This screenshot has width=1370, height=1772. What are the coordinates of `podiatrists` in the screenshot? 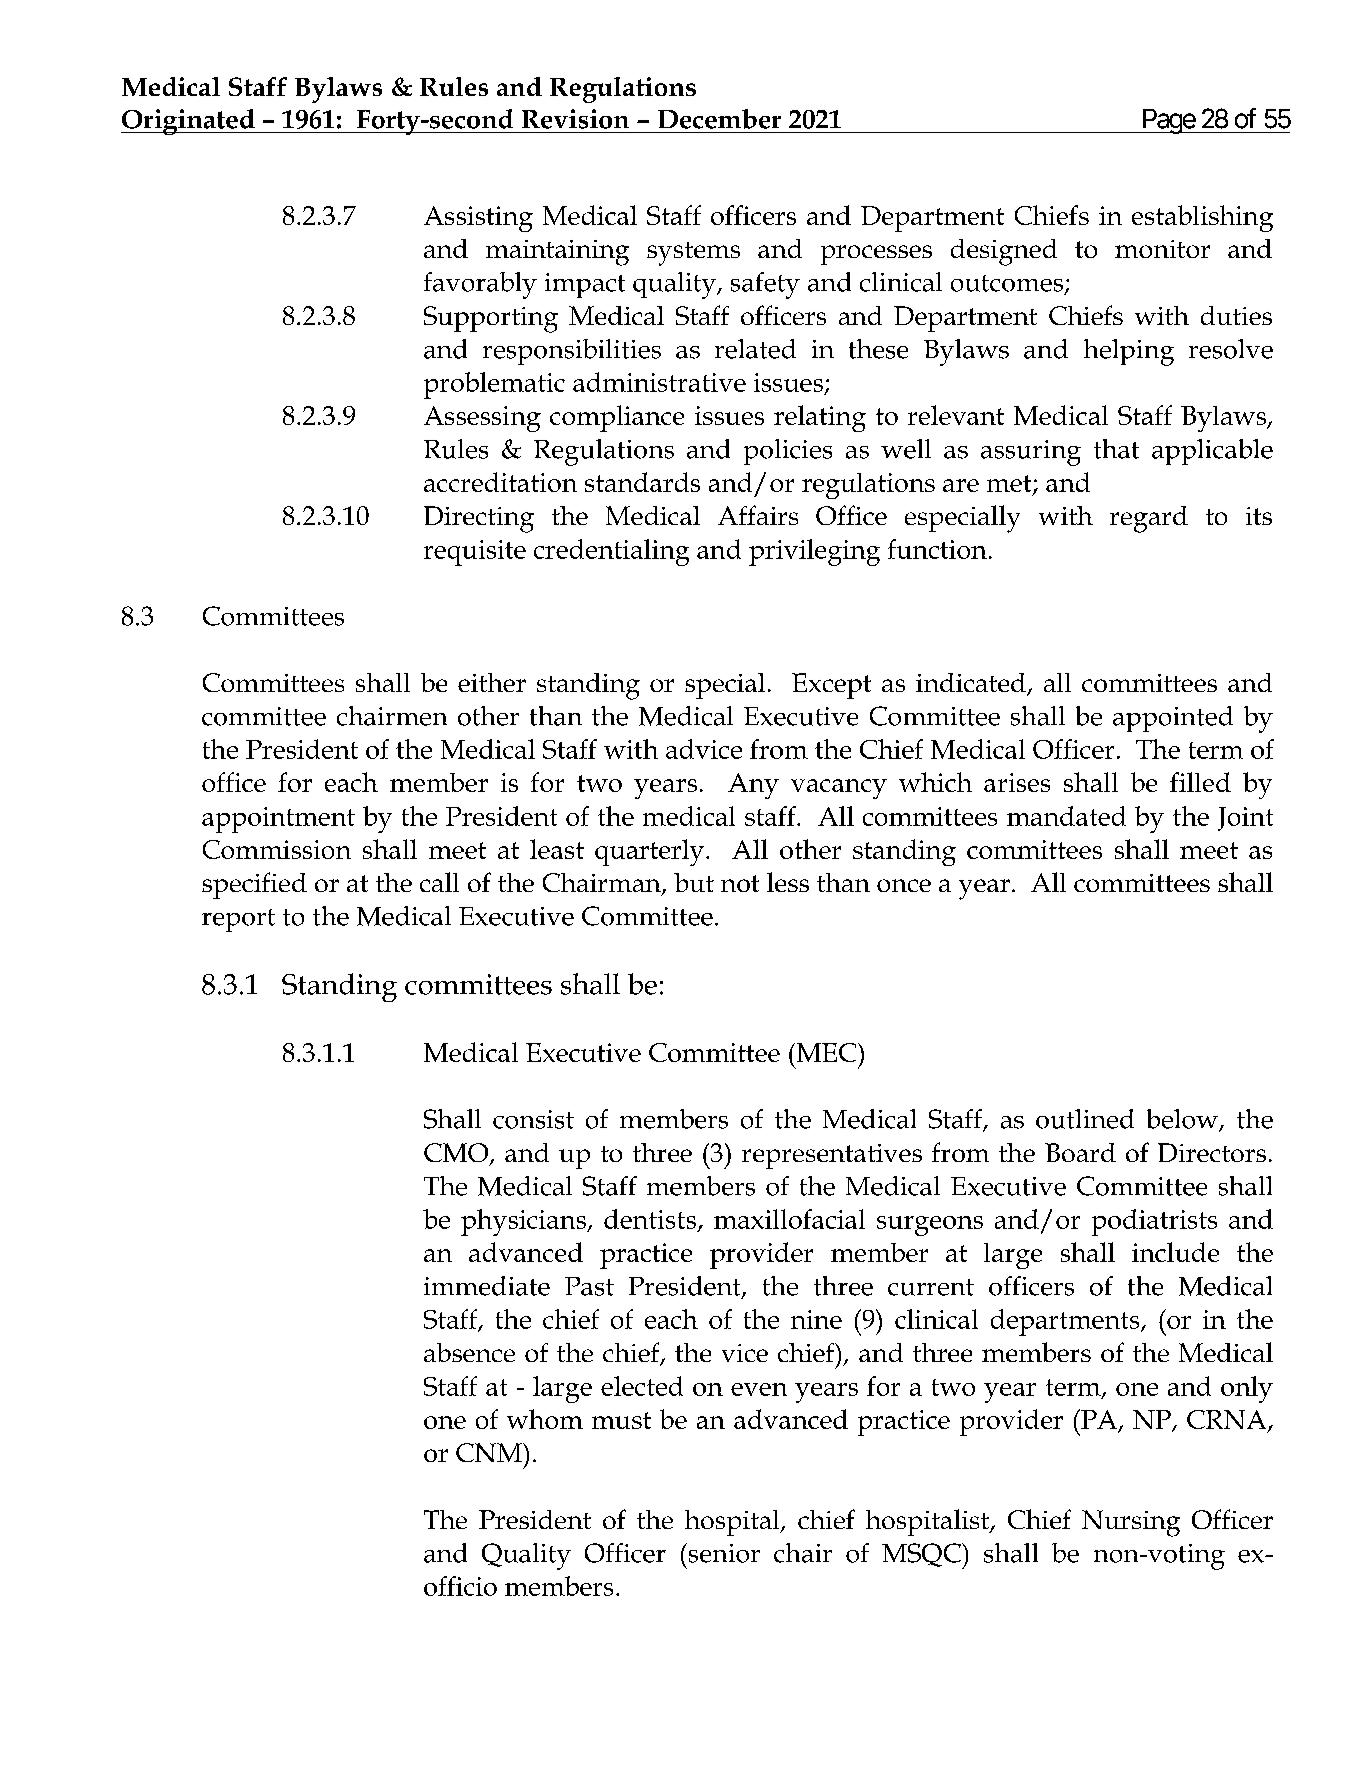 It's located at (1154, 1222).
